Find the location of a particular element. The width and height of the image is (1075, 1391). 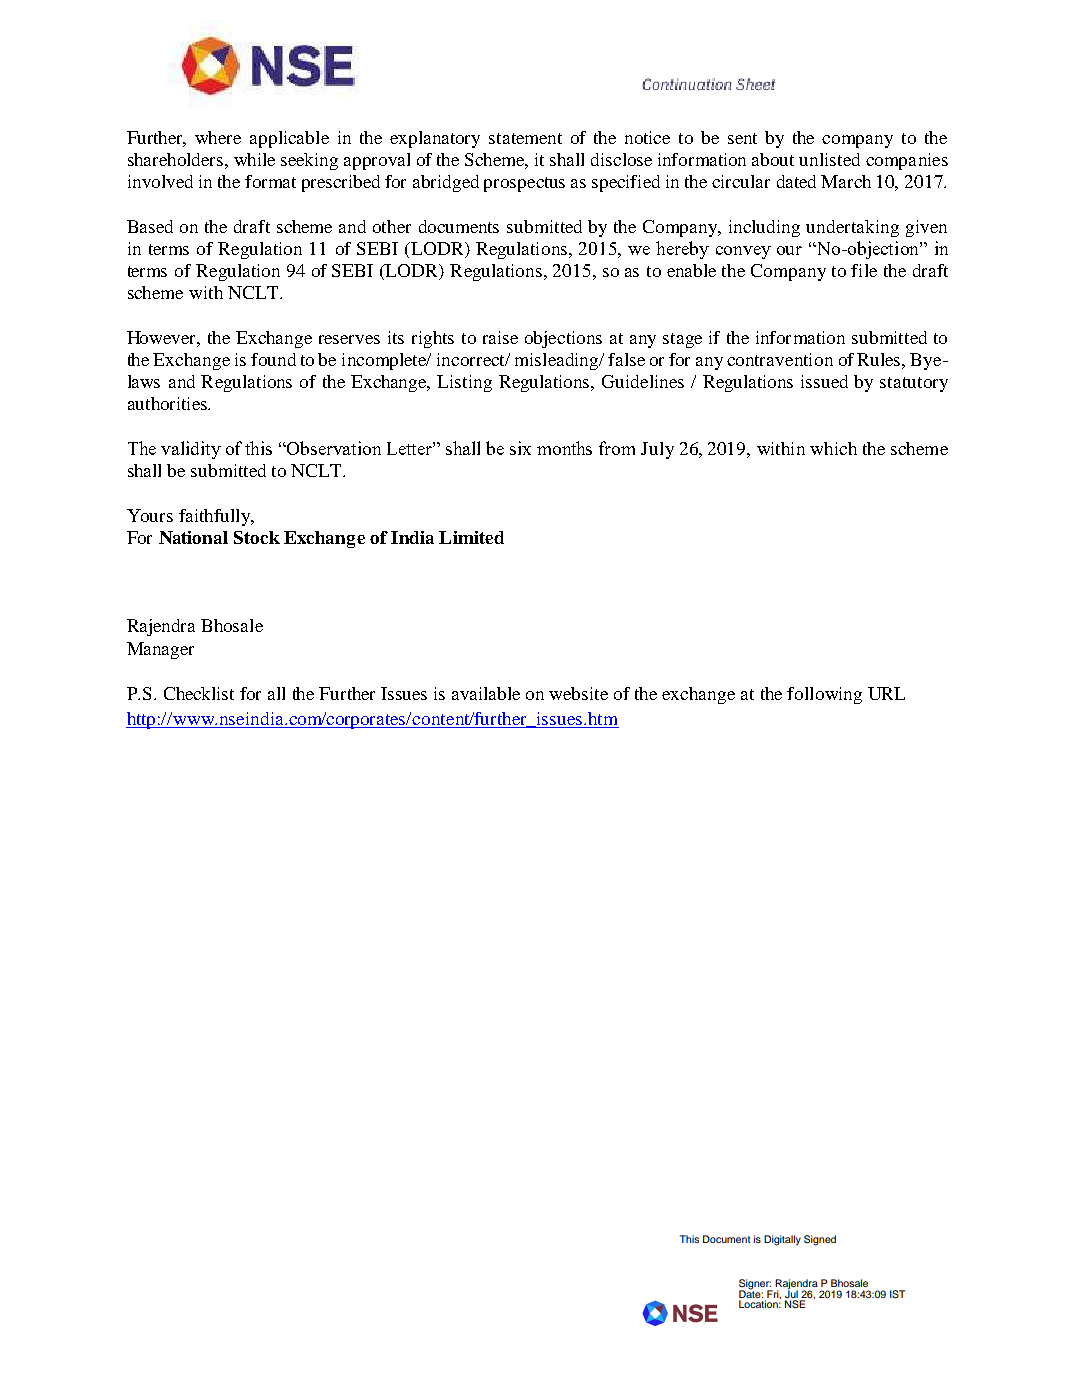

raise is located at coordinates (500, 337).
